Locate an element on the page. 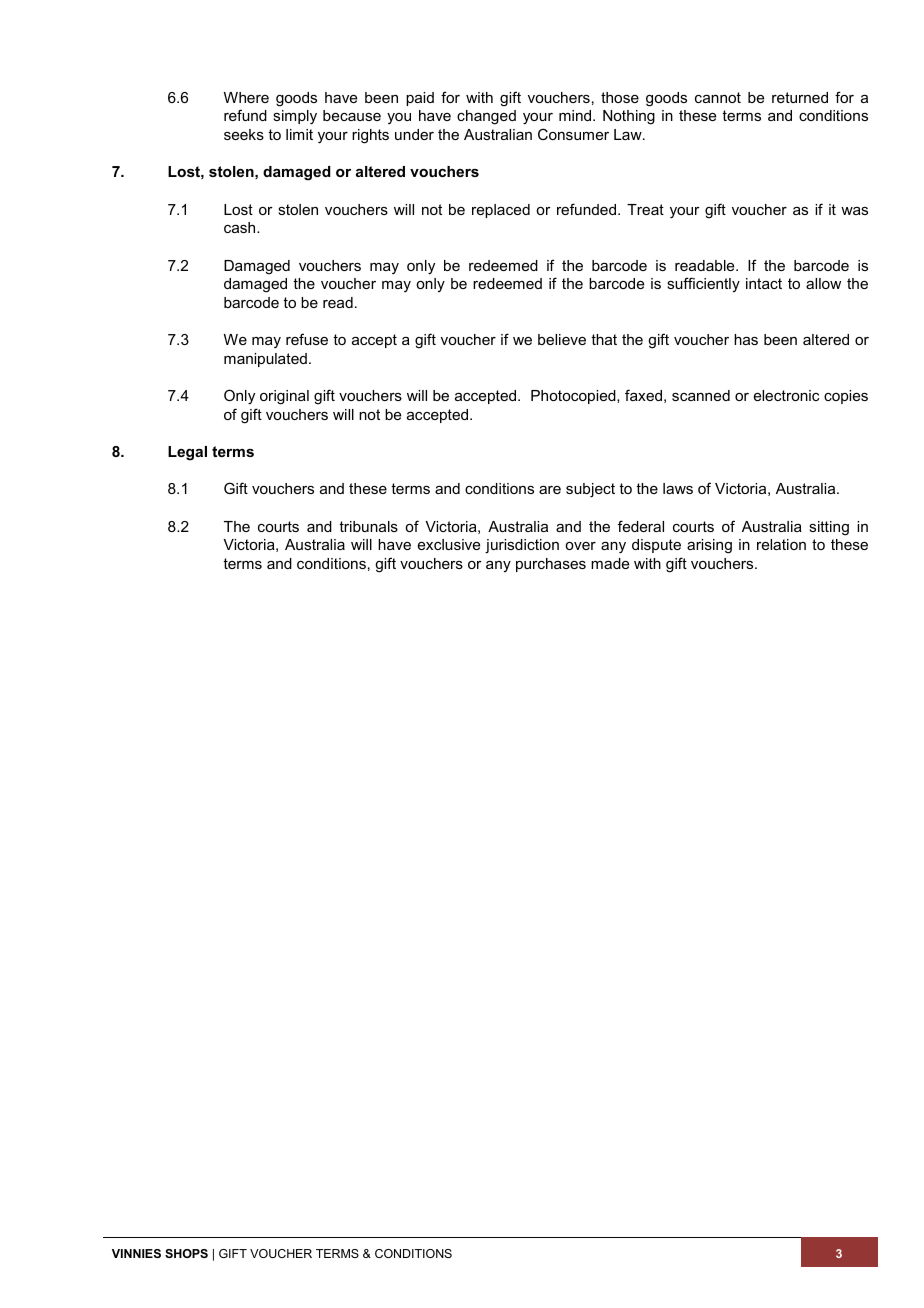 This image has height=1308, width=924. SHOPS is located at coordinates (186, 1253).
